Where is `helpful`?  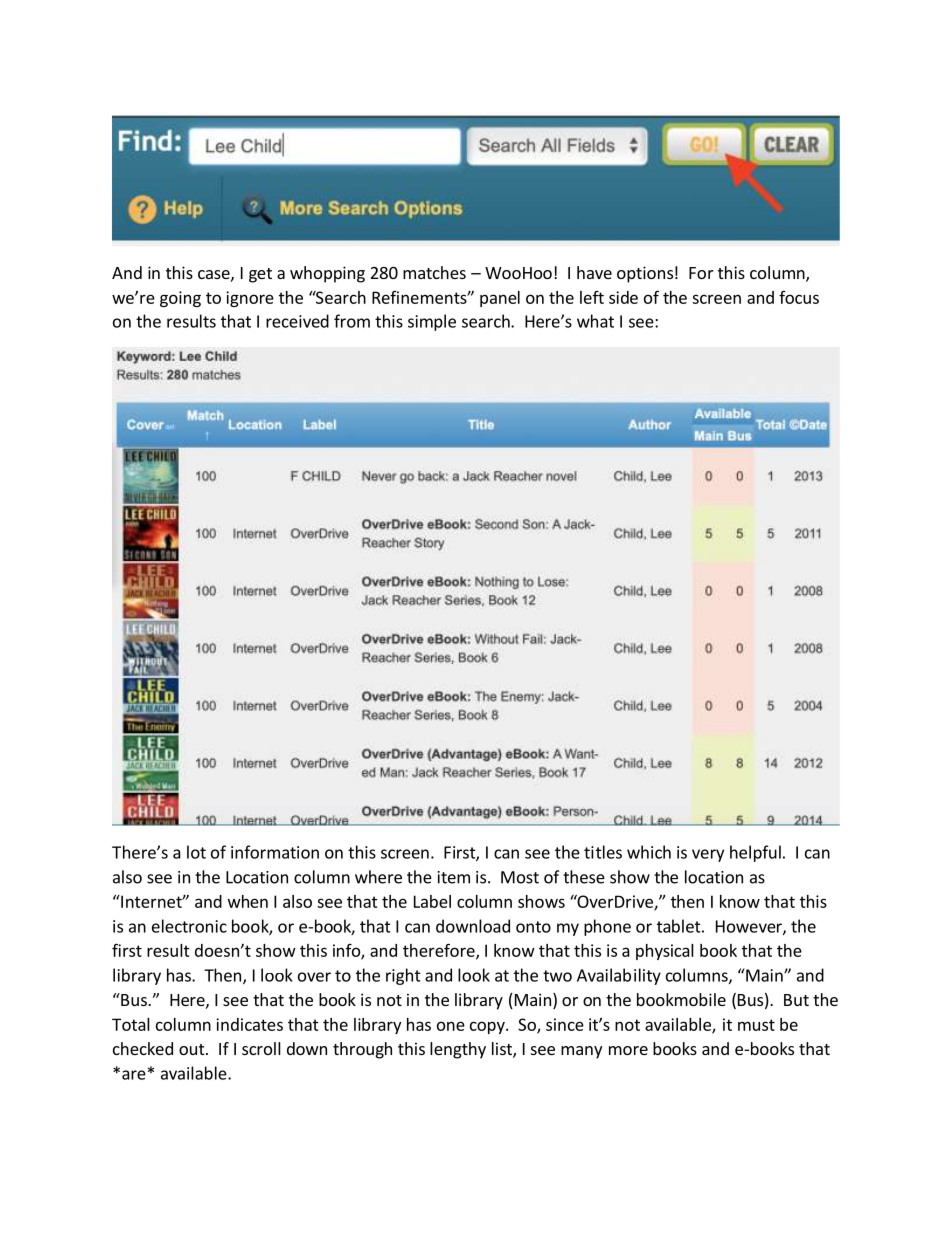
helpful is located at coordinates (755, 853).
